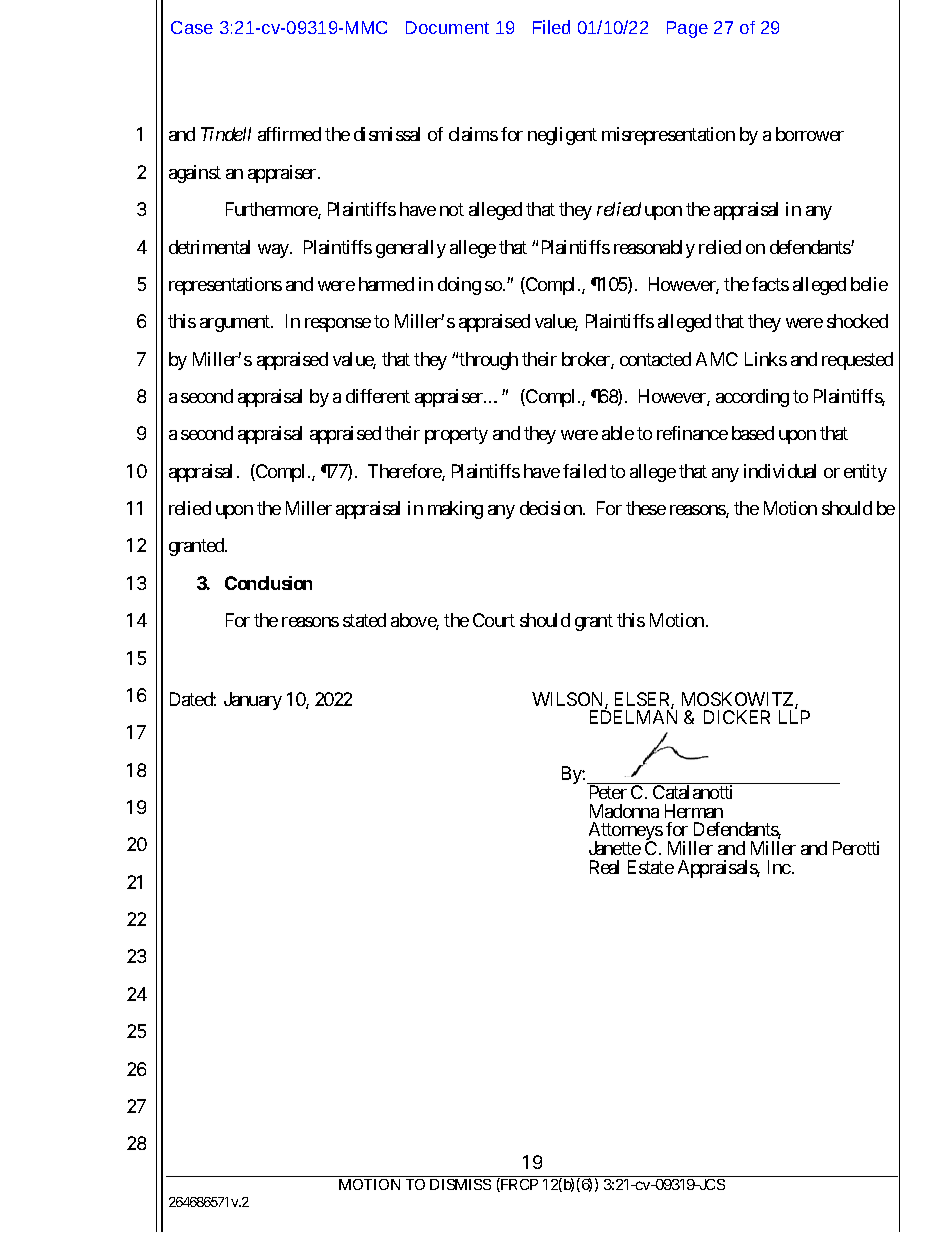 Image resolution: width=952 pixels, height=1233 pixels. What do you see at coordinates (272, 210) in the document?
I see `Furthermore` at bounding box center [272, 210].
